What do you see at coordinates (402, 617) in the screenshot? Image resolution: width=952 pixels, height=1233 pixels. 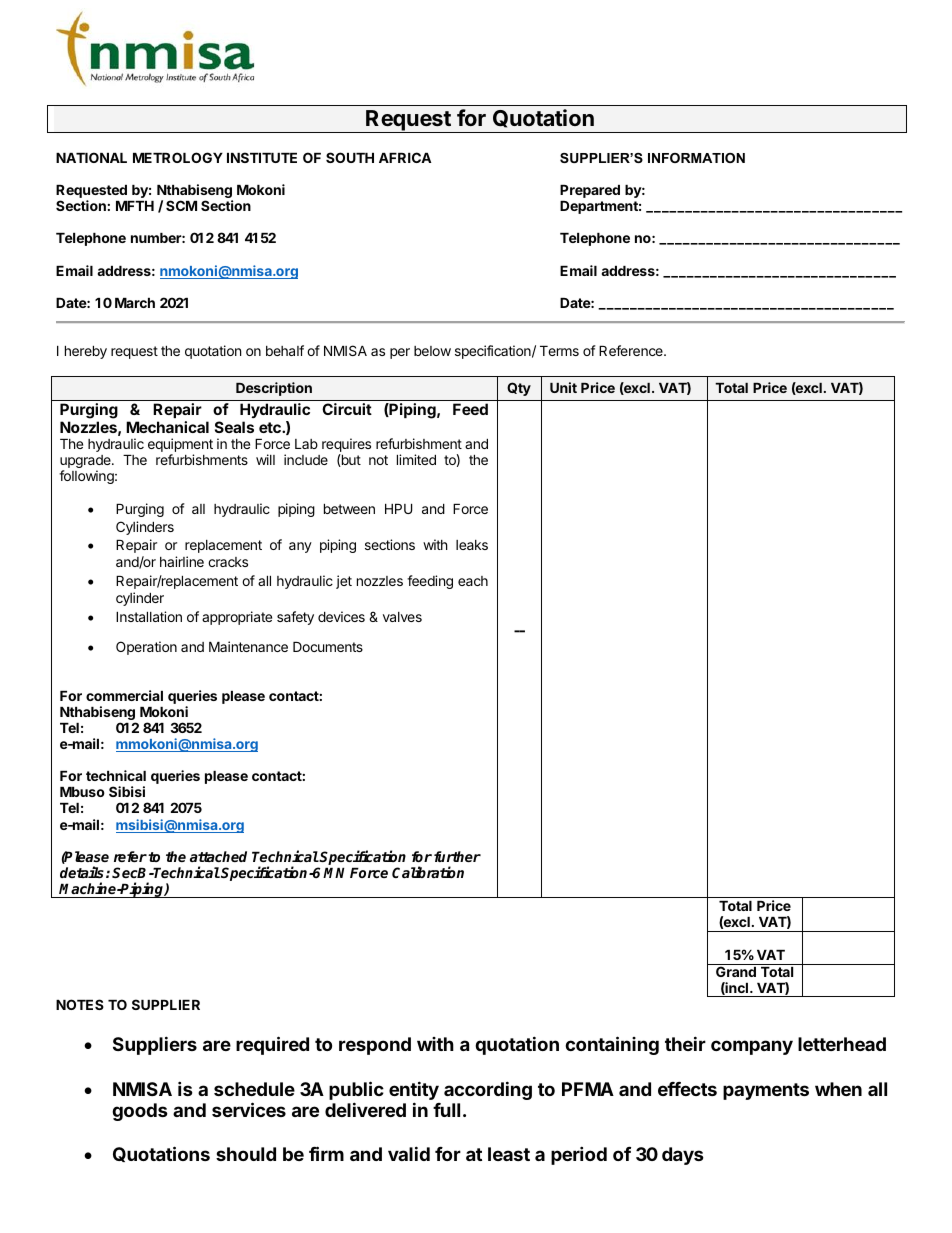 I see `valves` at bounding box center [402, 617].
